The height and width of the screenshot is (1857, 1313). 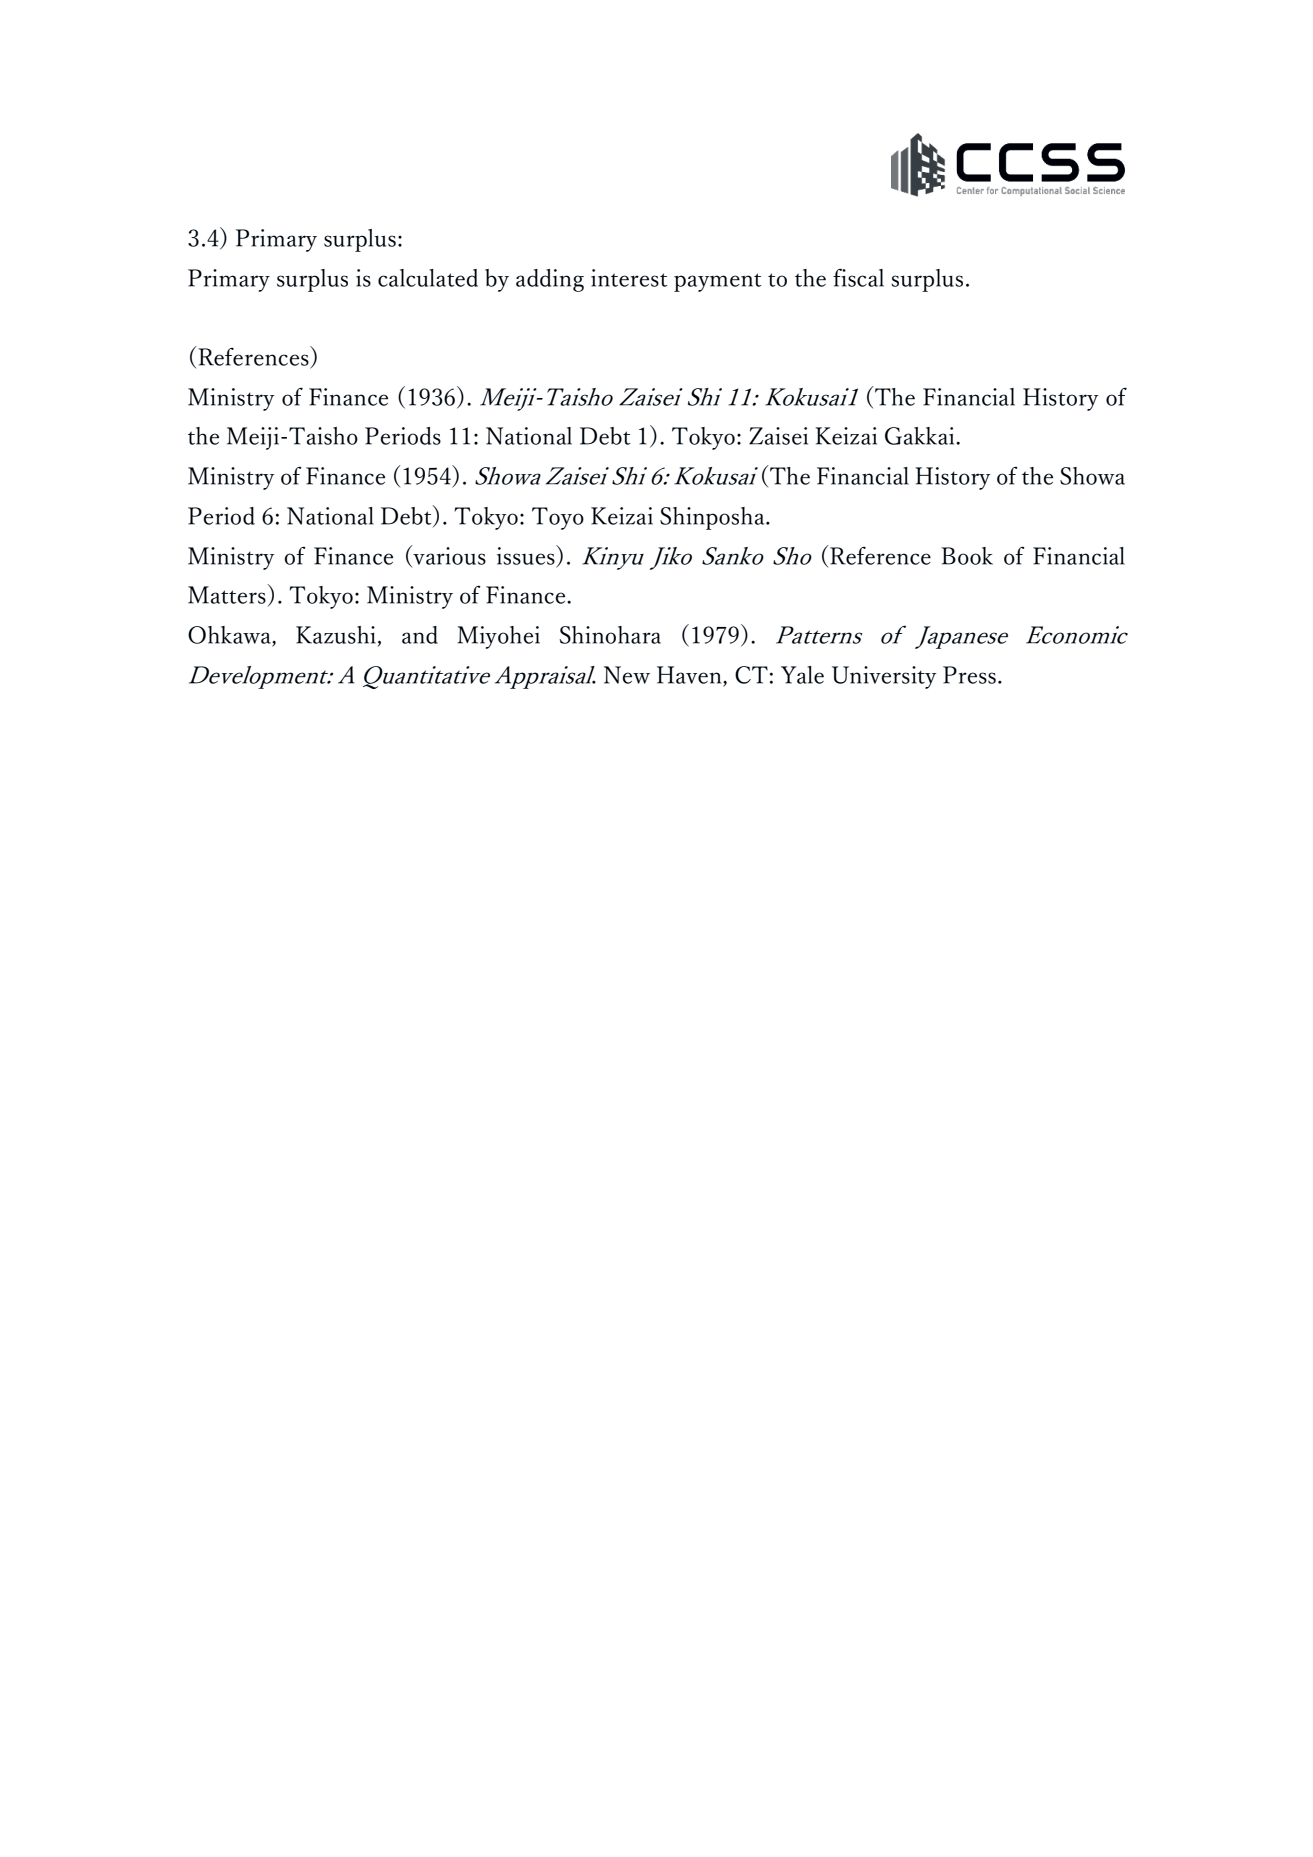 What do you see at coordinates (858, 277) in the screenshot?
I see `fiscal` at bounding box center [858, 277].
